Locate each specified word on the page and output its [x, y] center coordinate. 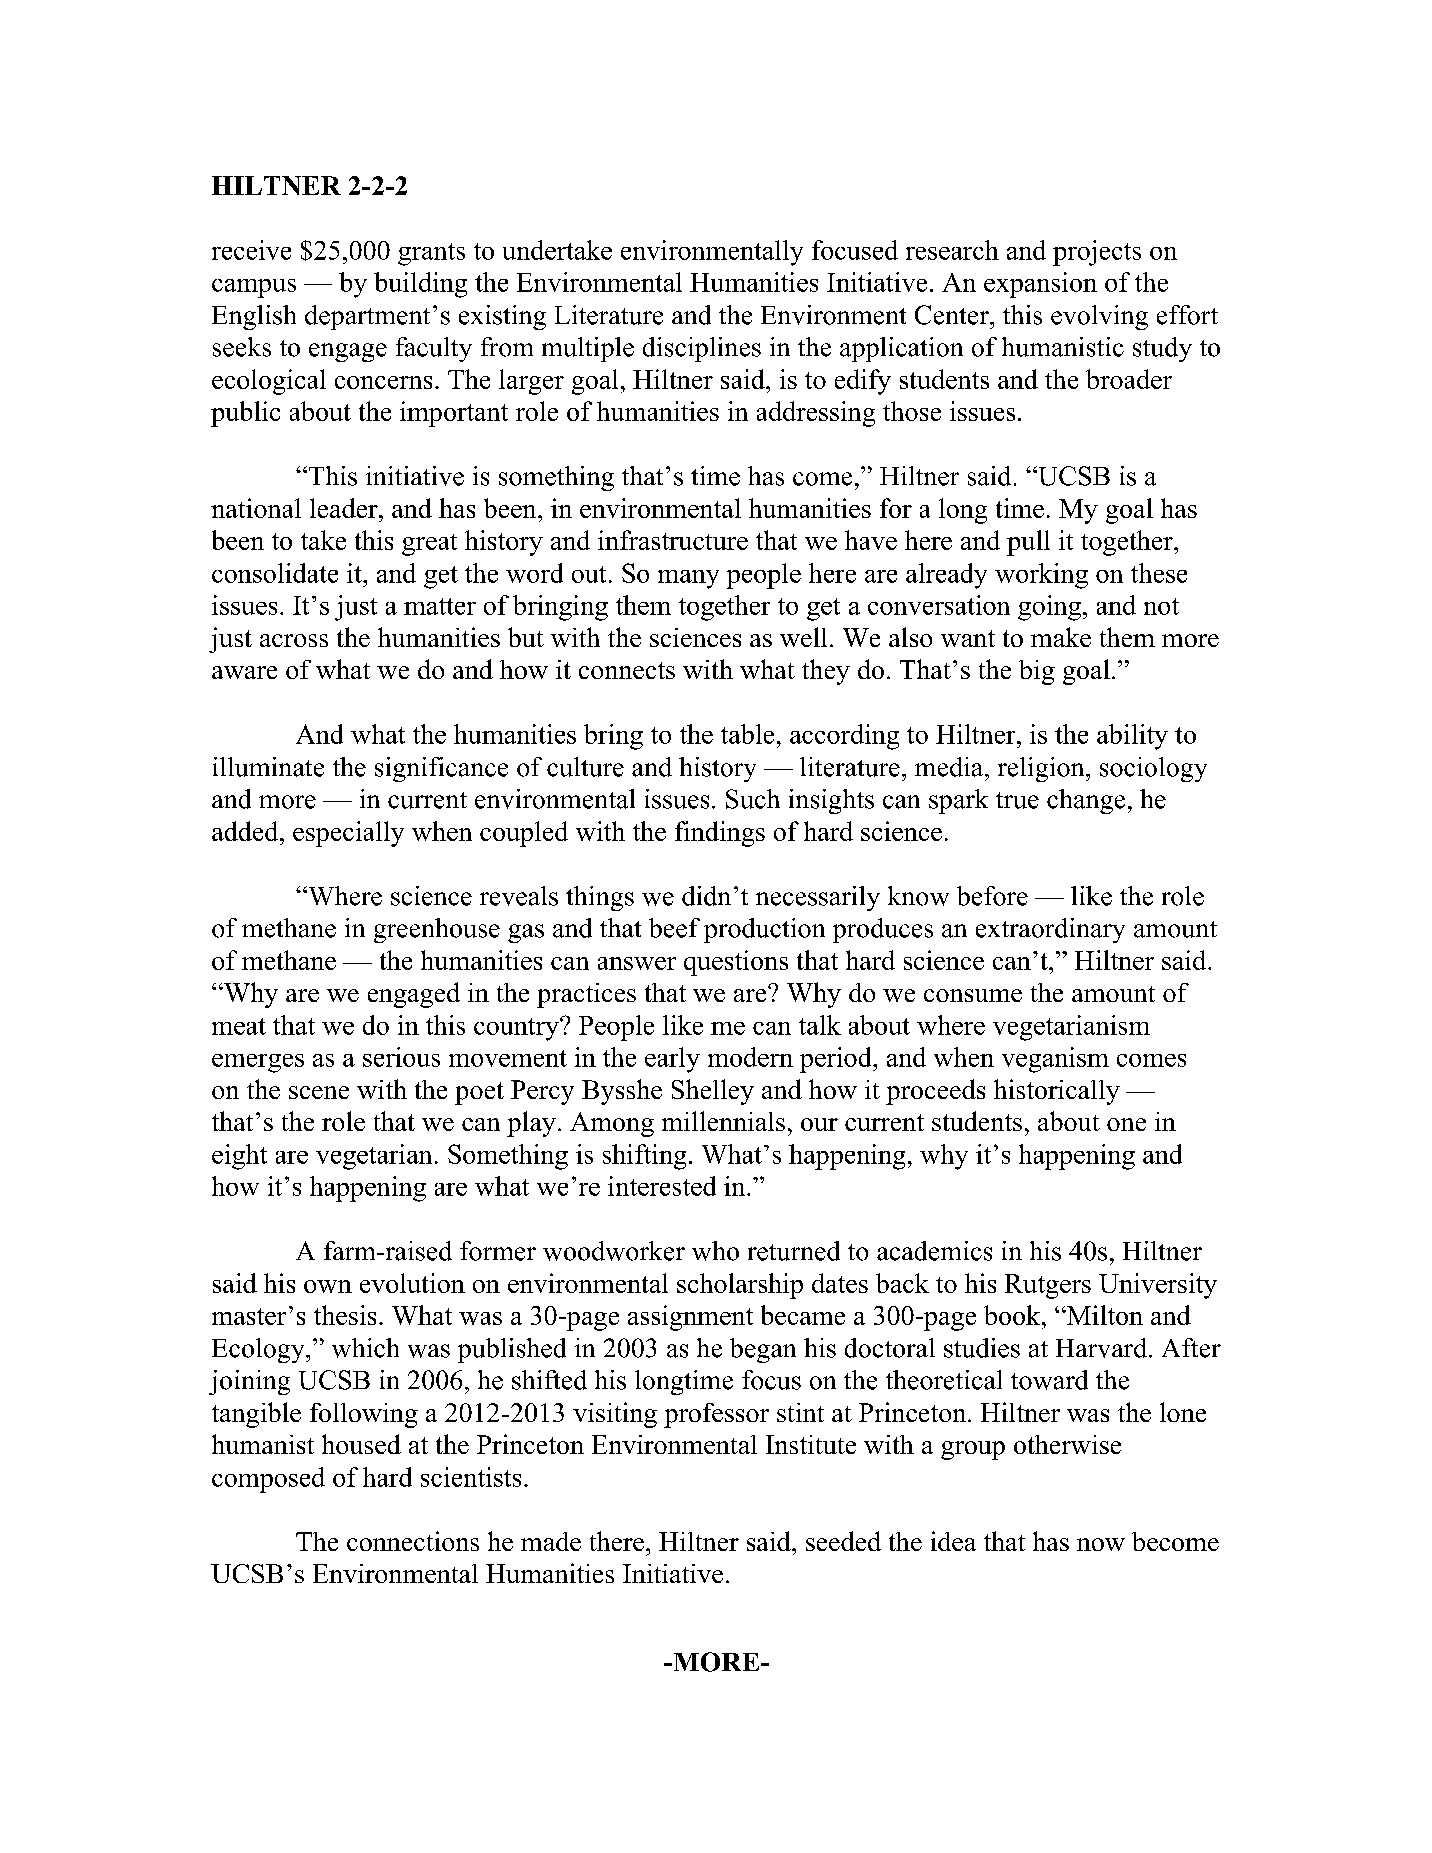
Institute [811, 1444]
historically [1057, 1092]
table [747, 734]
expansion [1040, 285]
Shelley [713, 1092]
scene [319, 1092]
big [1037, 672]
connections [413, 1541]
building [420, 285]
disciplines [702, 349]
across [294, 640]
